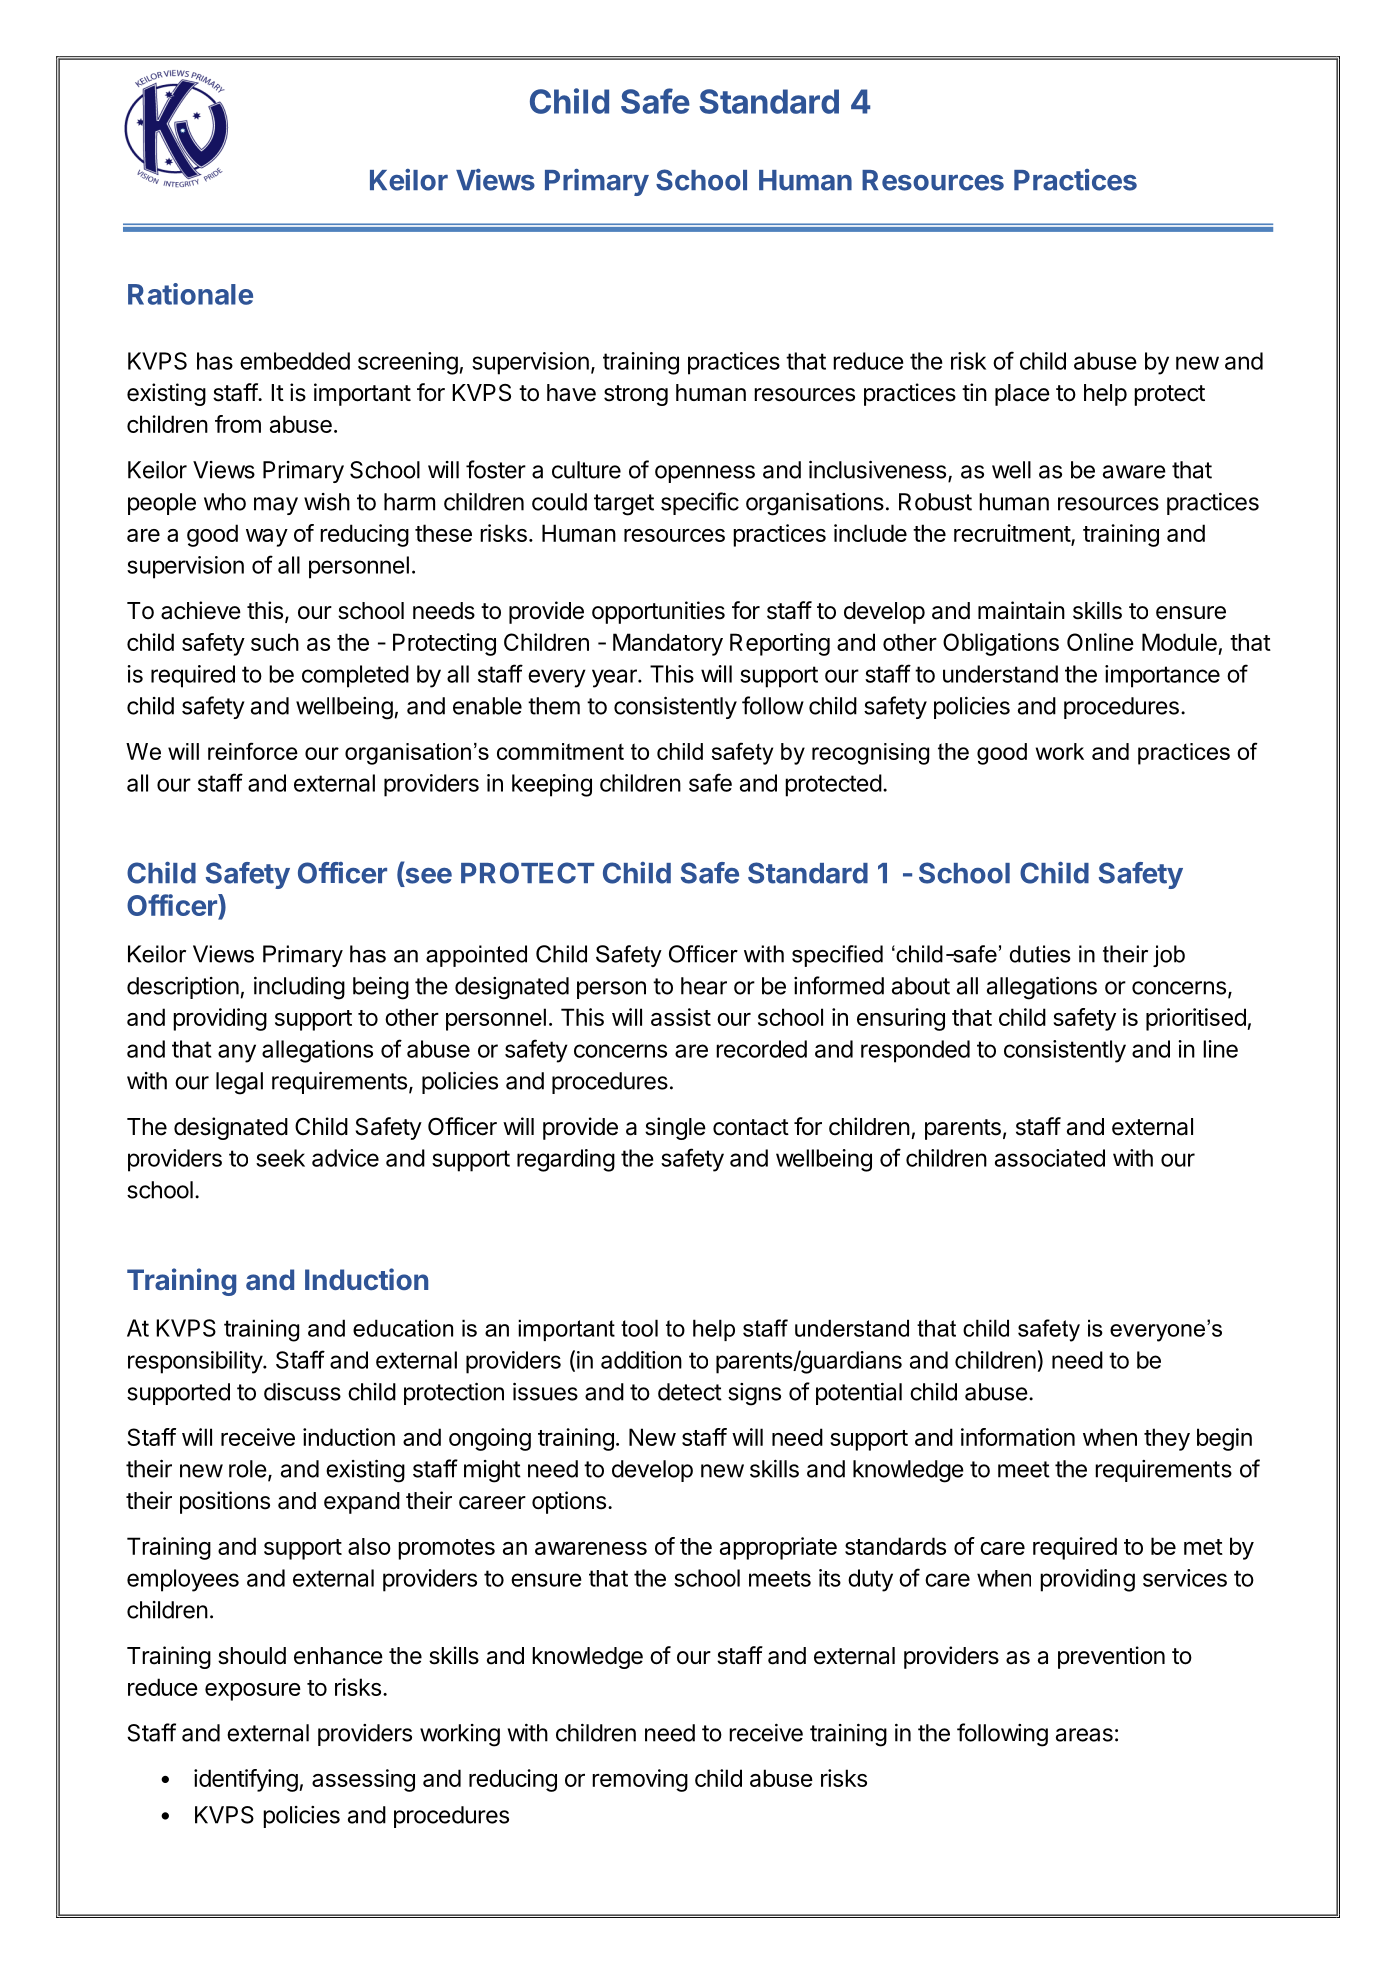 The width and height of the page is (1396, 1974). Describe the element at coordinates (253, 1692) in the page. I see `exposure` at that location.
